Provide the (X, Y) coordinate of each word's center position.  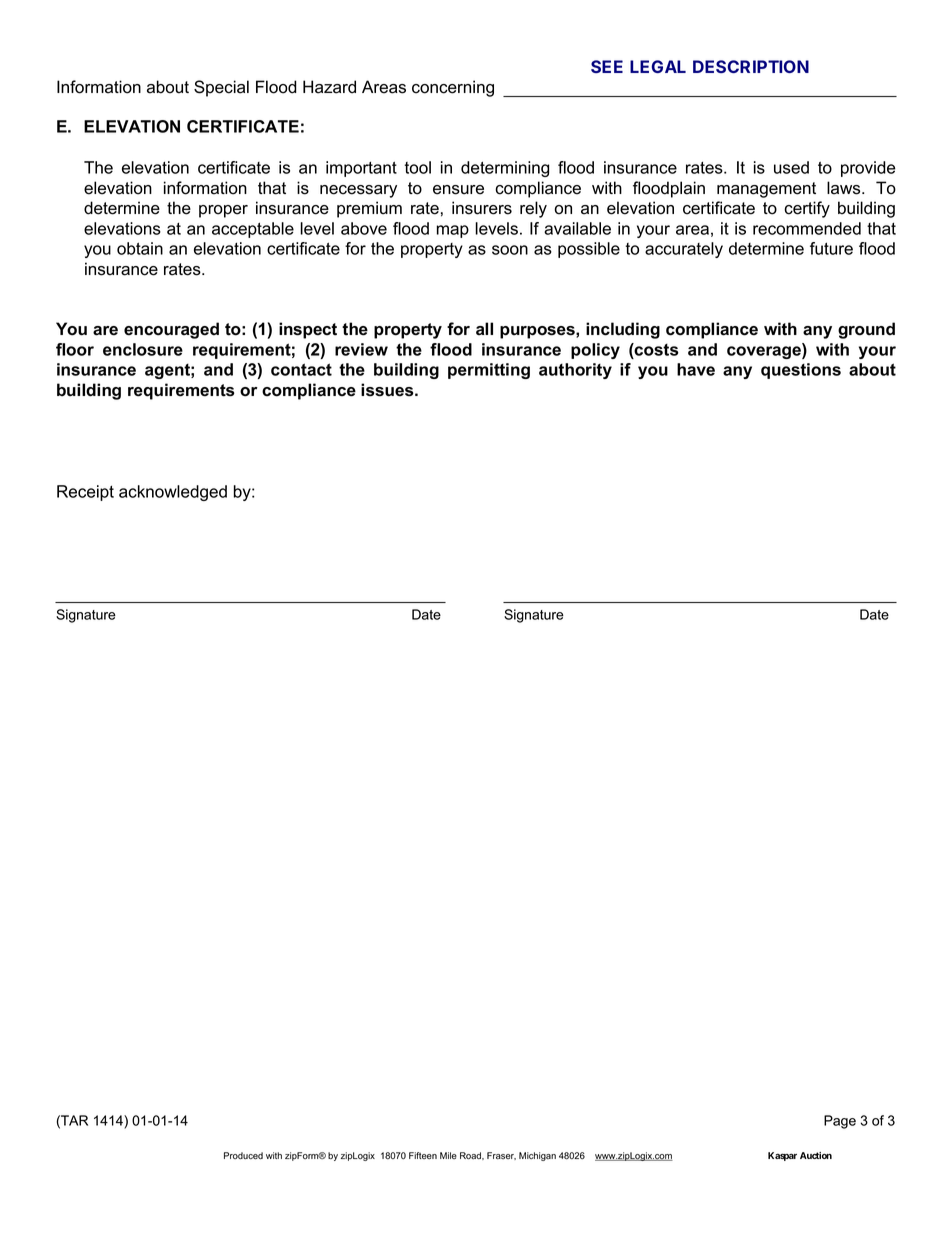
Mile (448, 1155)
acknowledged (173, 493)
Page (840, 1122)
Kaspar (782, 1156)
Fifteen (423, 1155)
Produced (243, 1156)
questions (801, 371)
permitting (489, 371)
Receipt (85, 493)
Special (221, 88)
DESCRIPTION (751, 66)
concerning (453, 88)
